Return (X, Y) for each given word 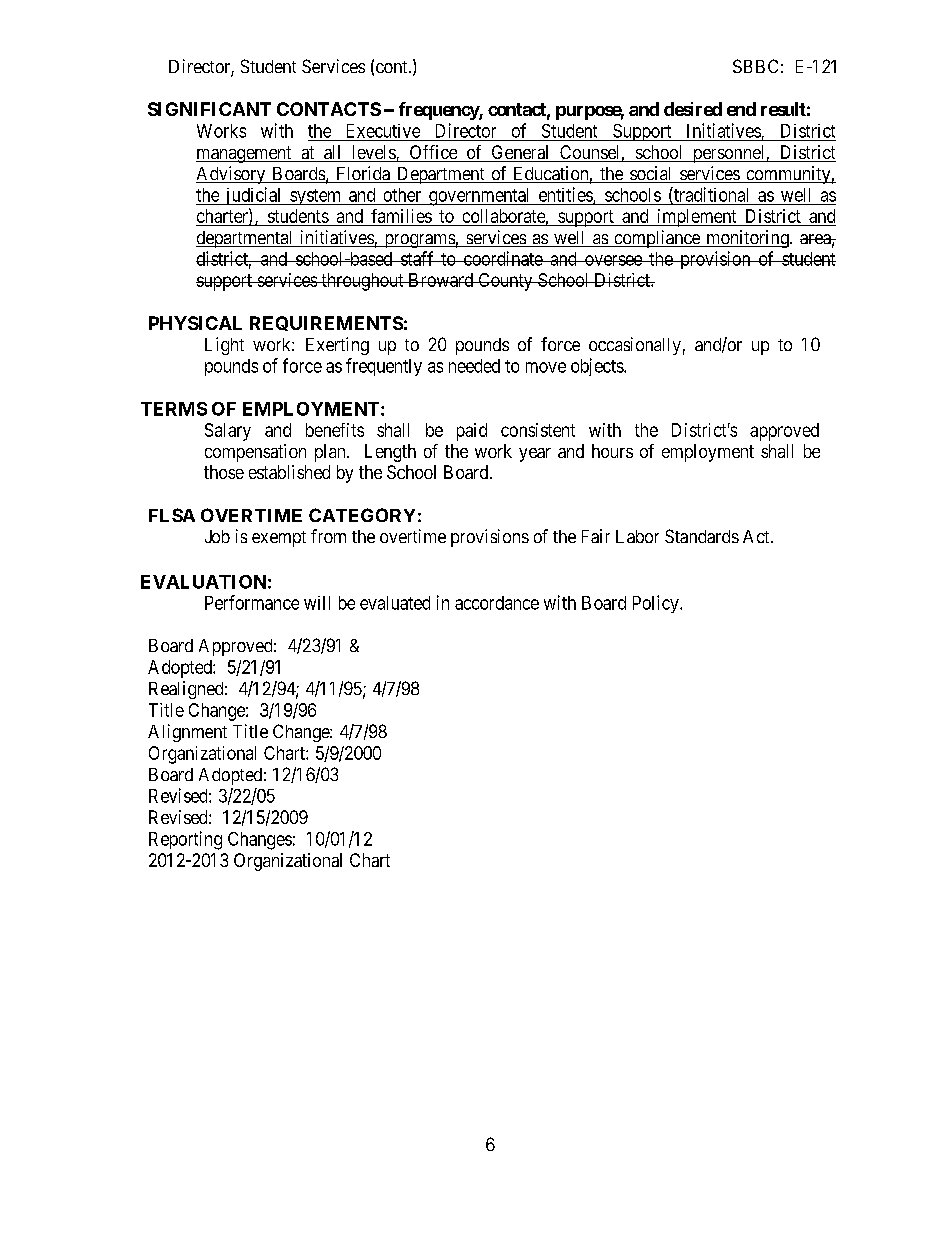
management (245, 154)
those (224, 472)
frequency (439, 111)
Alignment (187, 733)
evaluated (395, 603)
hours (612, 451)
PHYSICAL (195, 323)
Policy (657, 604)
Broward (441, 280)
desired (693, 109)
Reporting (185, 840)
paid (472, 432)
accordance (497, 603)
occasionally (635, 346)
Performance (252, 602)
